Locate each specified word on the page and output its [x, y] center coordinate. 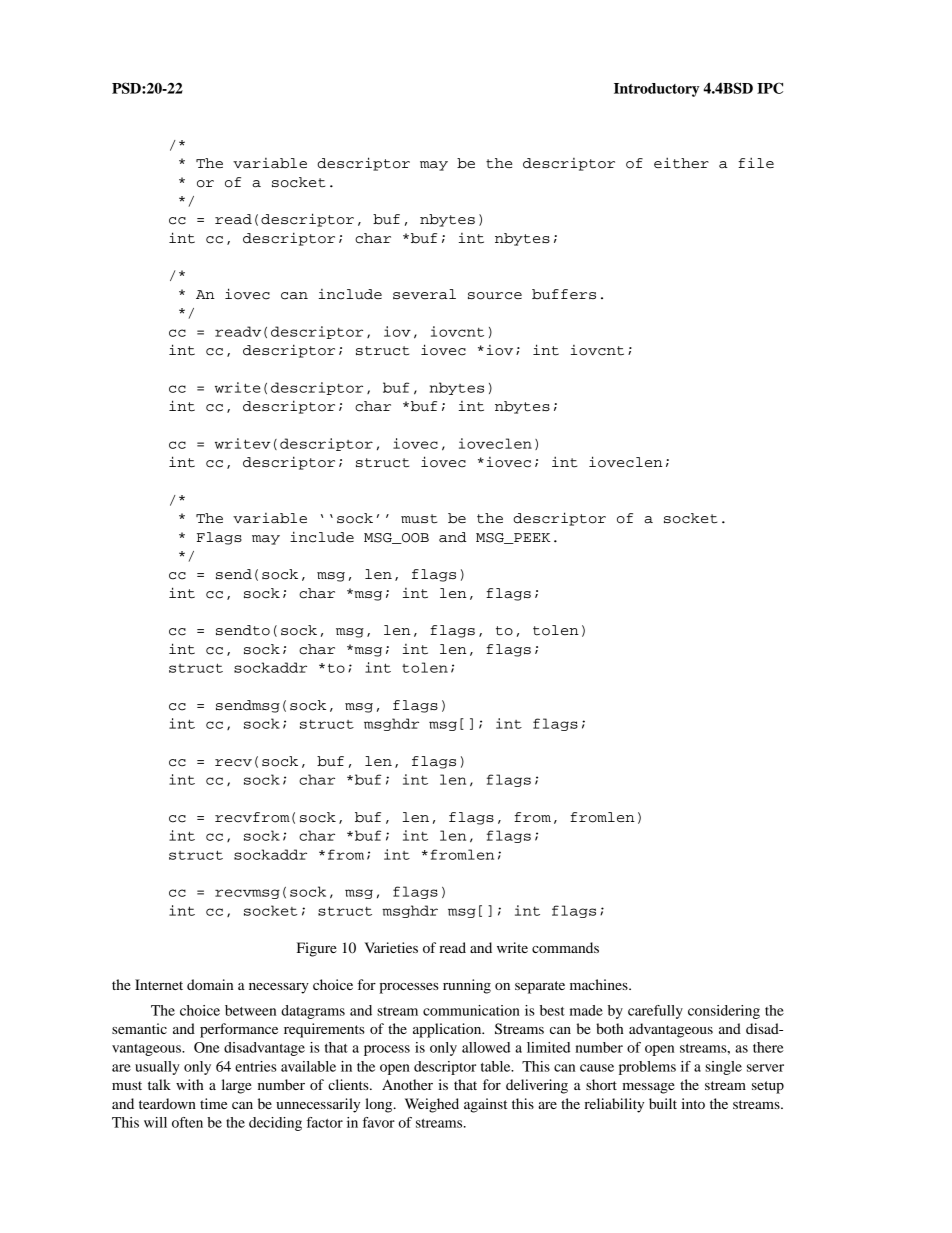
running [467, 986]
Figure [317, 949]
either [681, 163]
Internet [159, 984]
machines [600, 984]
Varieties [391, 947]
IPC [770, 88]
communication [471, 1010]
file [756, 162]
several [424, 294]
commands [565, 947]
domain [210, 984]
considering [724, 1012]
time [213, 1103]
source [495, 296]
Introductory [657, 90]
